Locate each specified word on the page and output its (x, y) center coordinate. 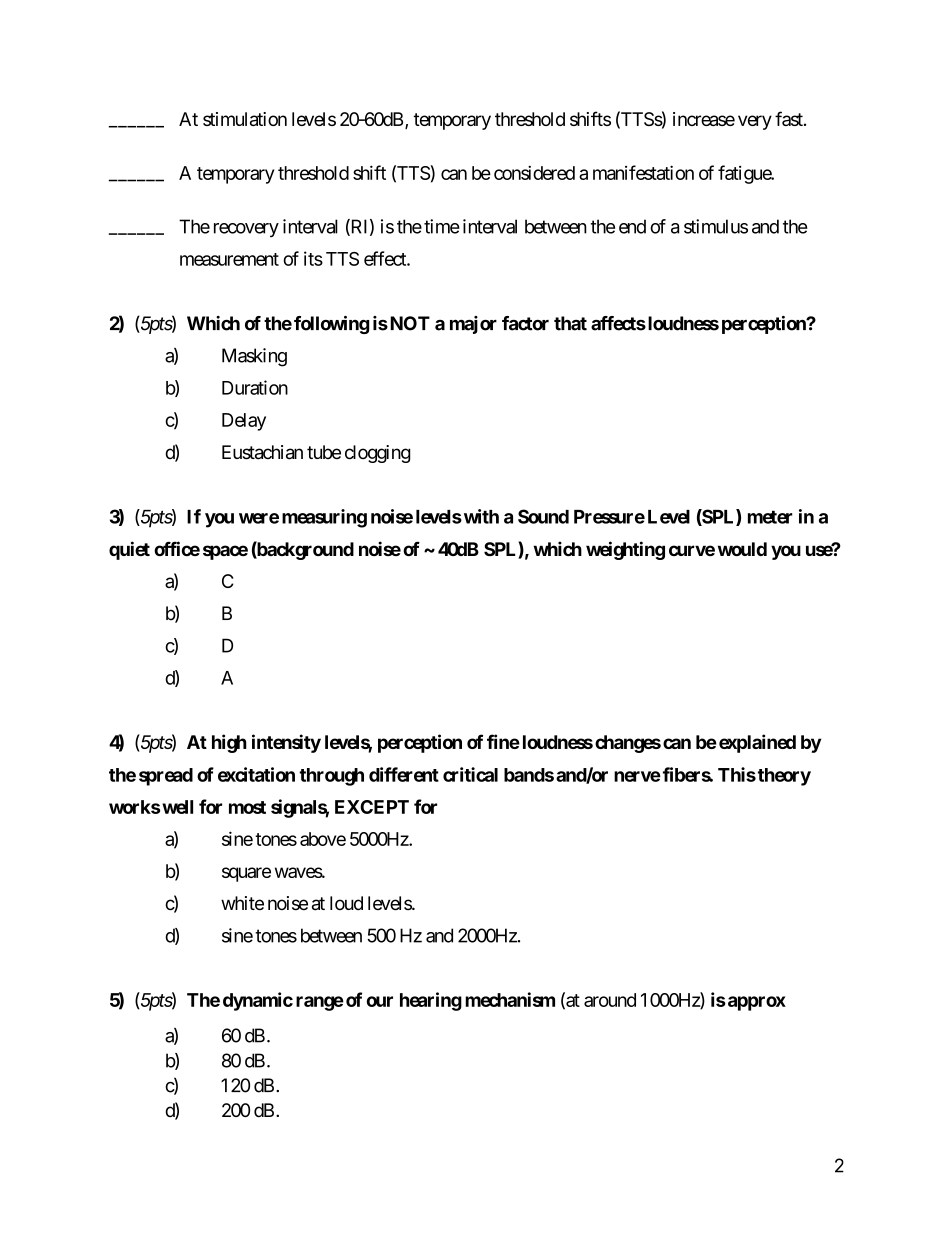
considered (534, 172)
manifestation (643, 172)
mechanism (510, 999)
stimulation (245, 119)
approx (755, 1003)
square (246, 874)
